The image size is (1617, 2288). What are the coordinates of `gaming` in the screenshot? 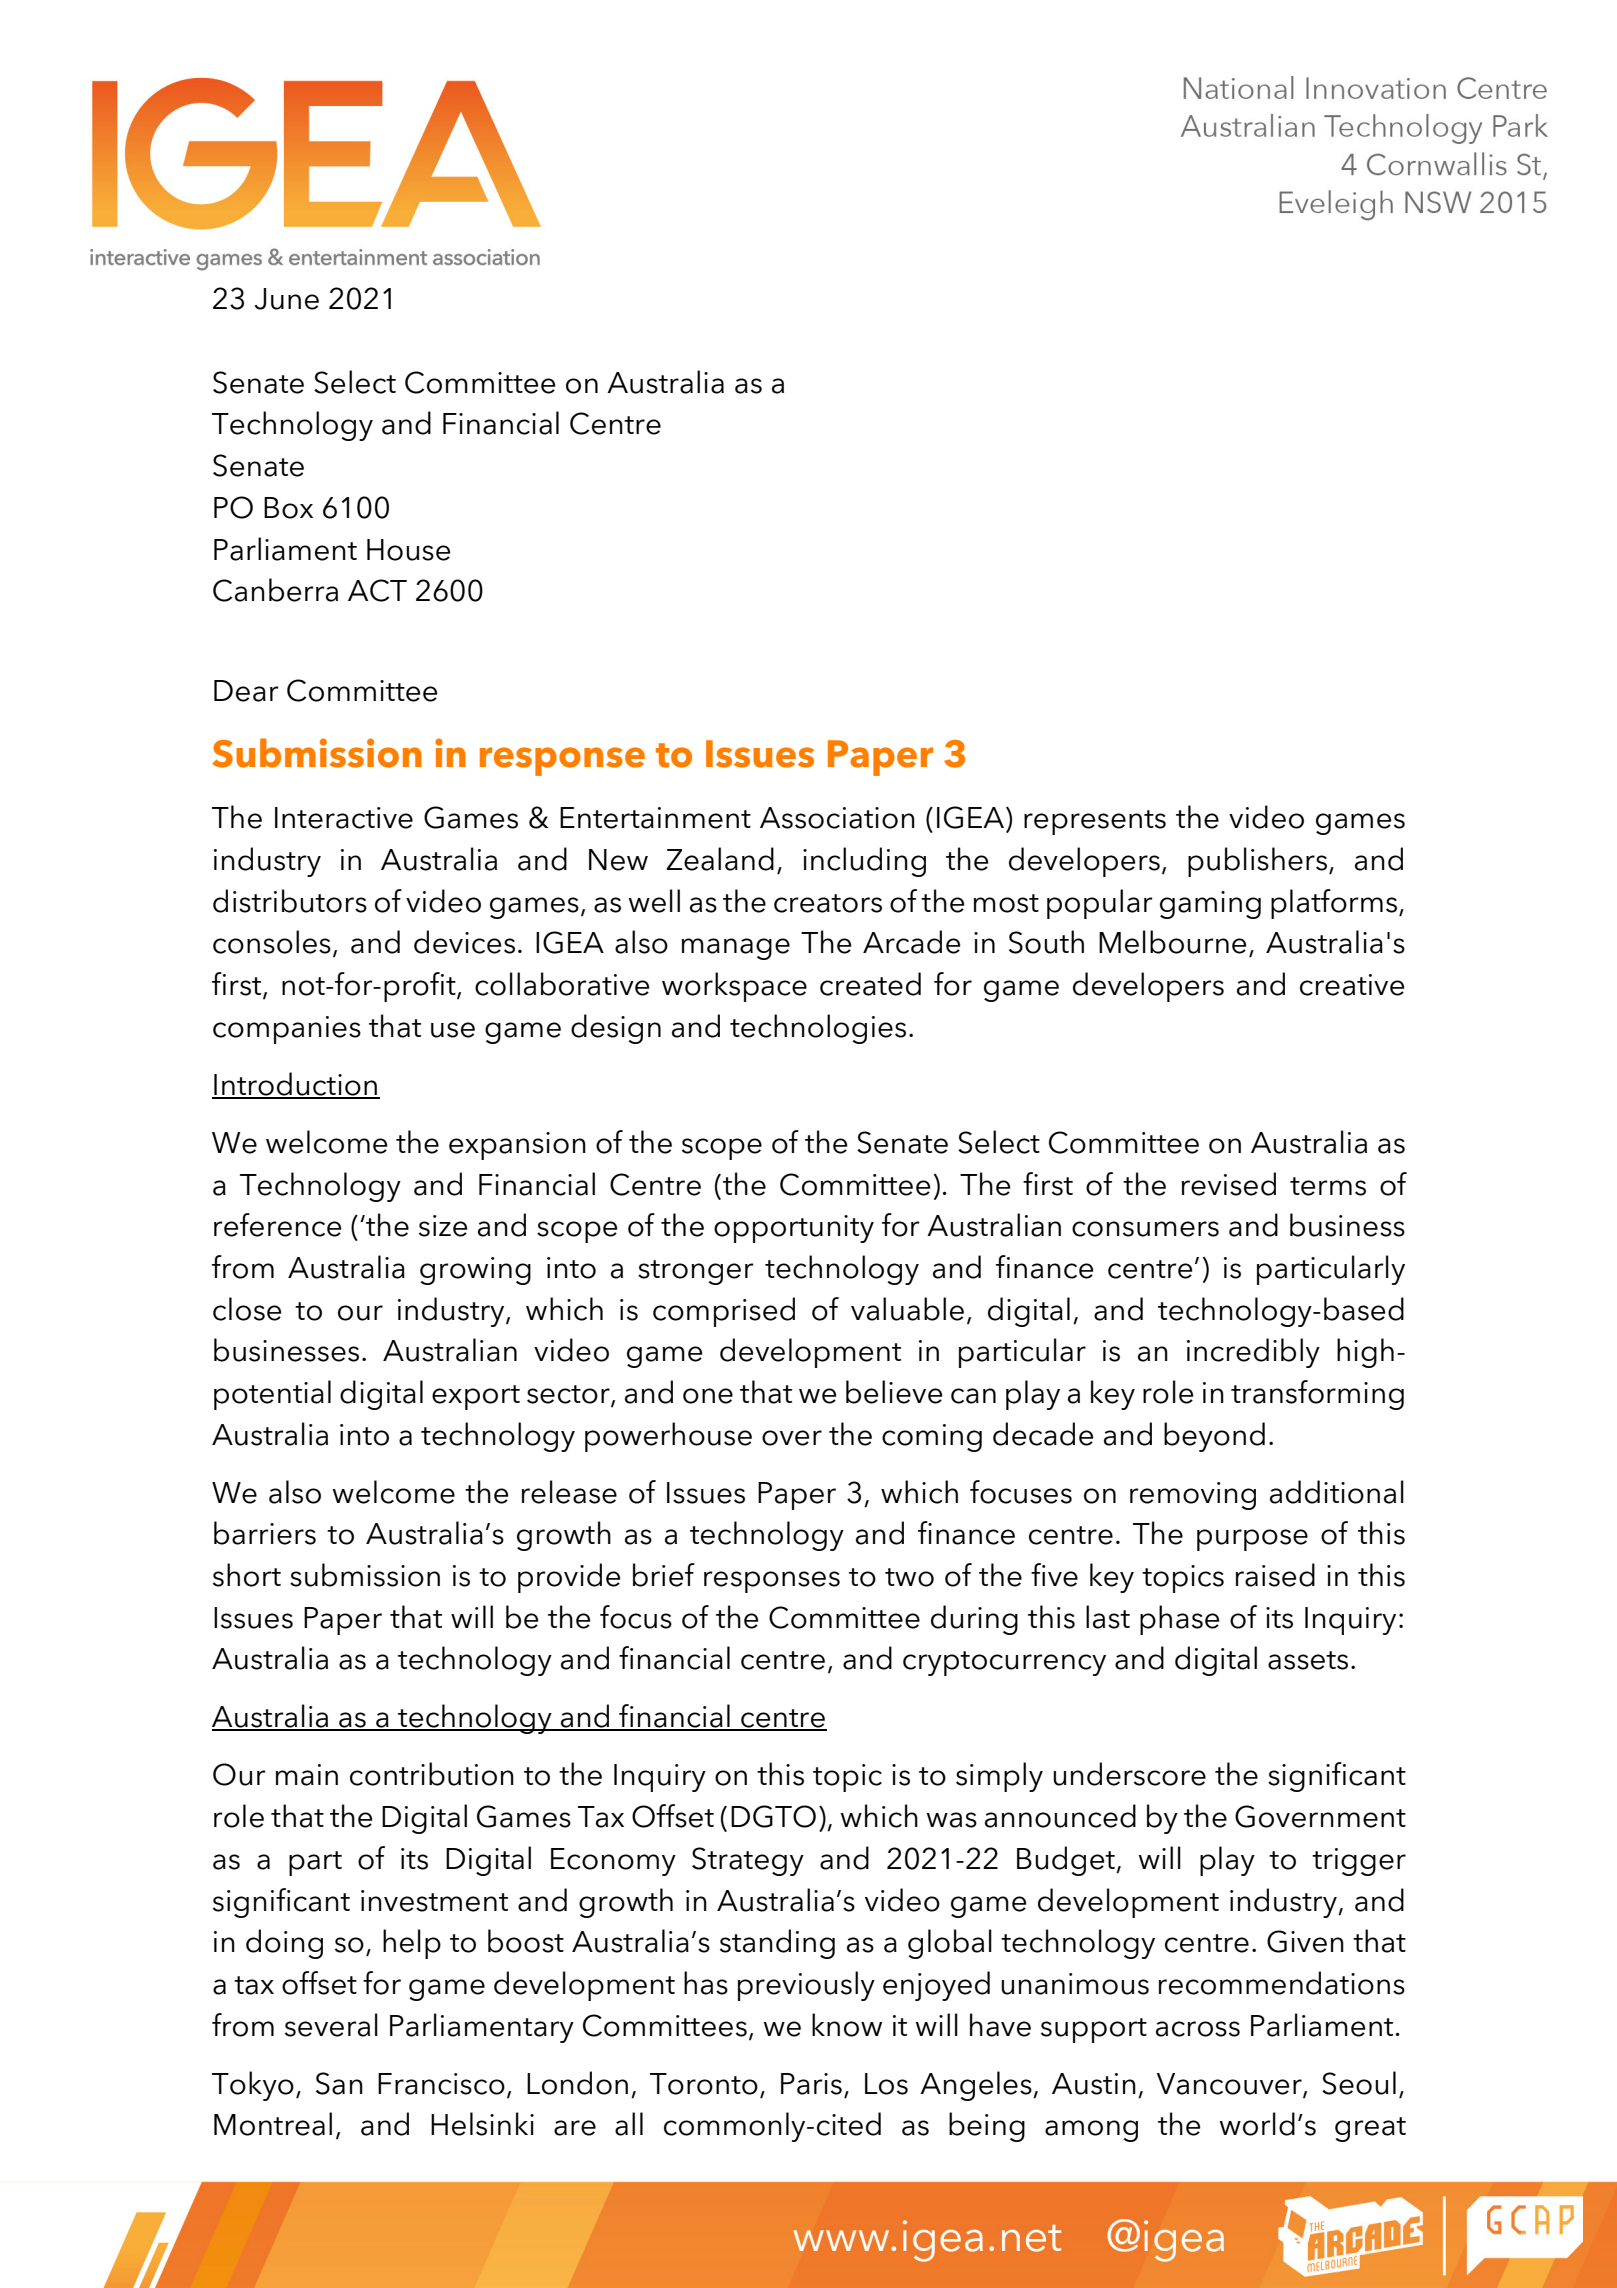 It's located at (1210, 905).
